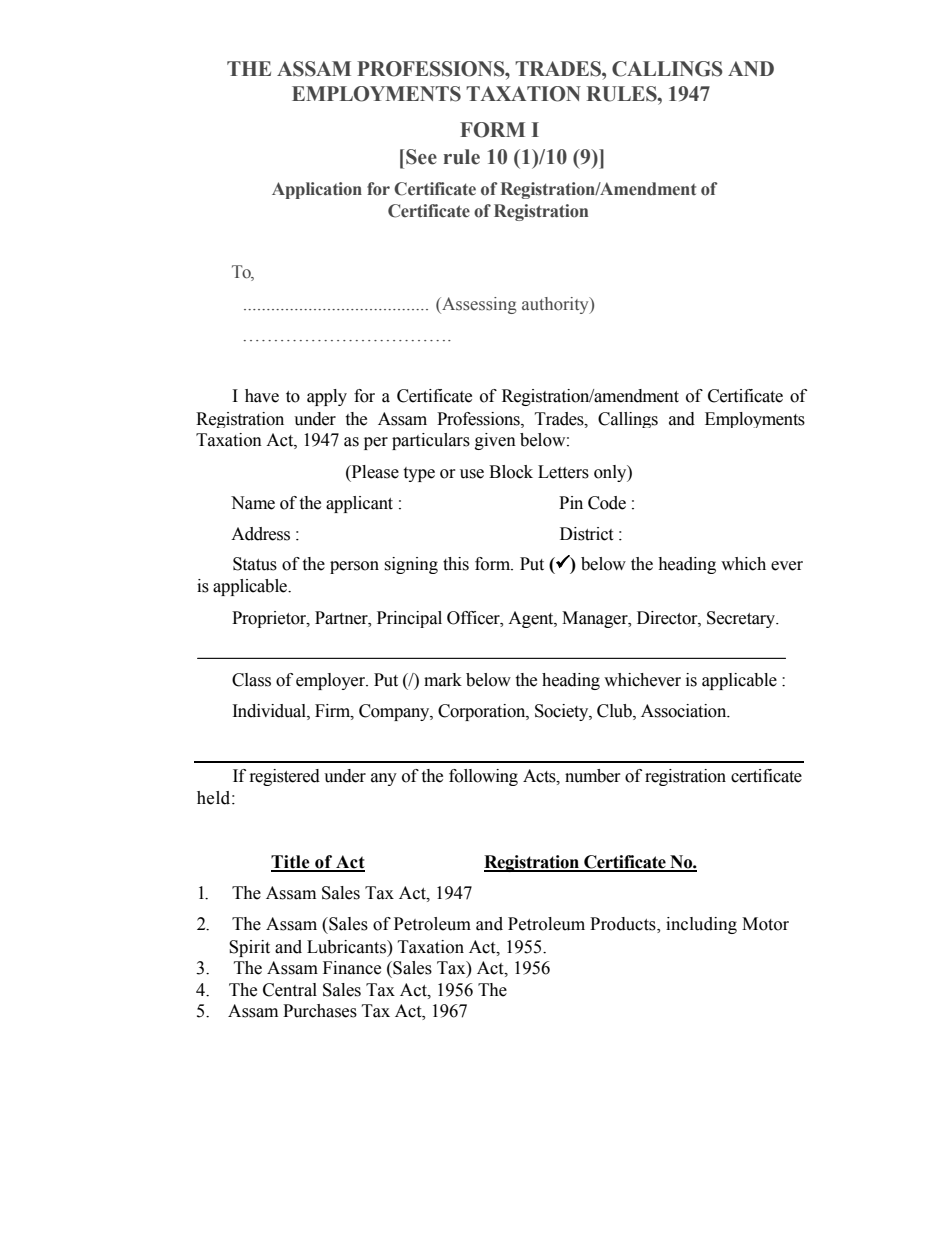 Image resolution: width=952 pixels, height=1233 pixels. Describe the element at coordinates (317, 190) in the document. I see `Application` at that location.
